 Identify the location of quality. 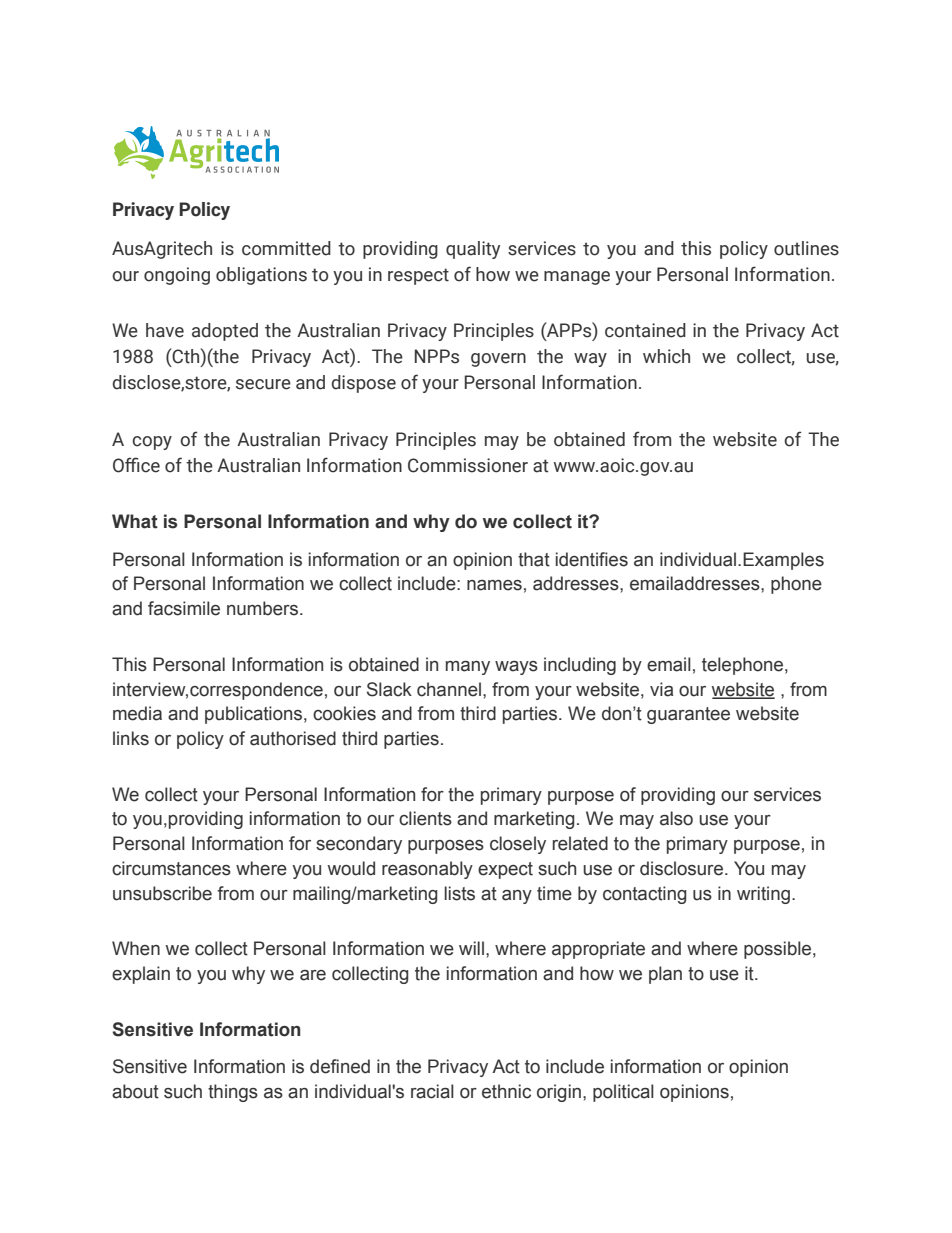
(473, 250).
